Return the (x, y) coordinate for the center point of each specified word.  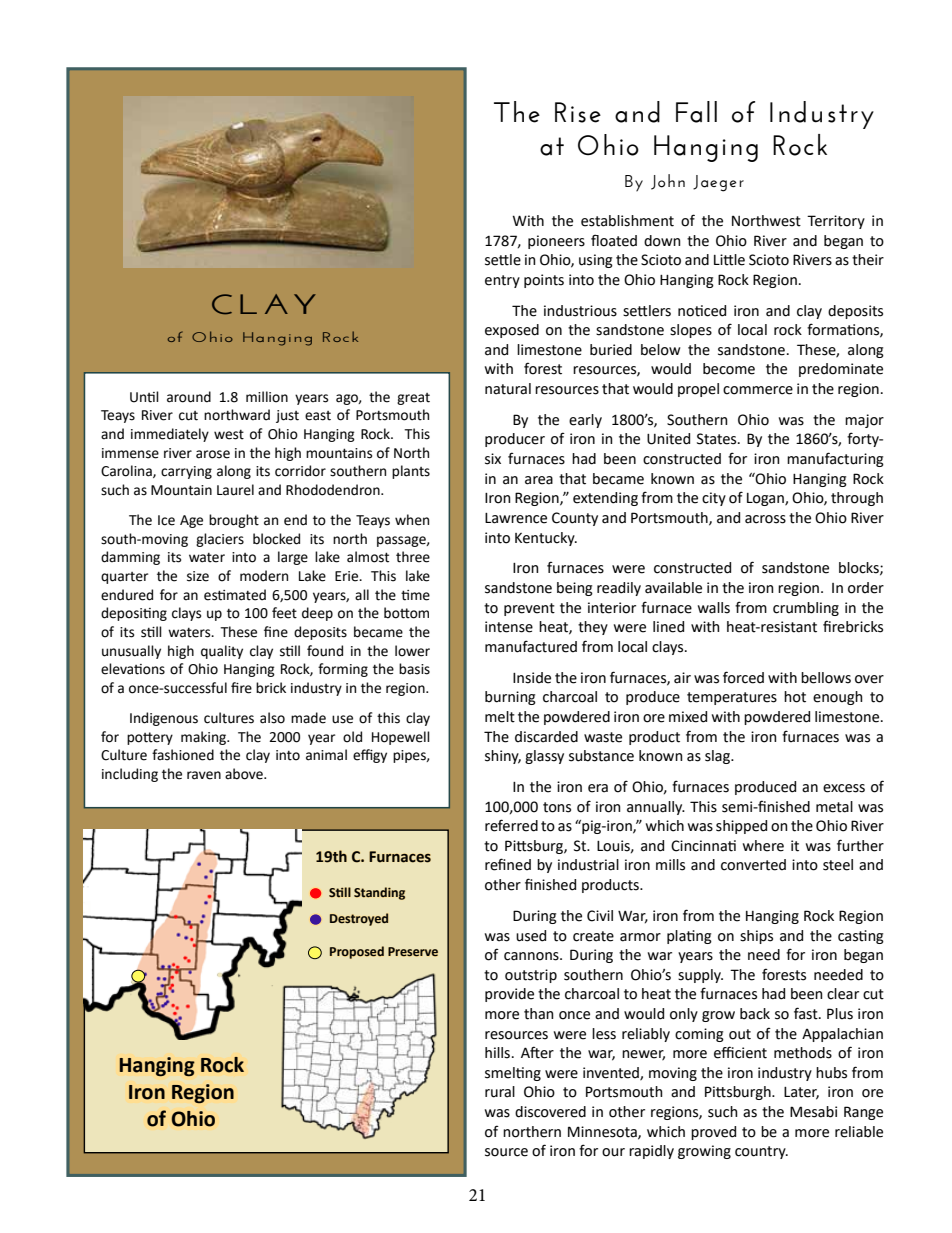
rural (500, 1092)
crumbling (806, 609)
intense (509, 627)
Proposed (357, 952)
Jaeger (718, 183)
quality (222, 652)
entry (502, 281)
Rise (578, 112)
